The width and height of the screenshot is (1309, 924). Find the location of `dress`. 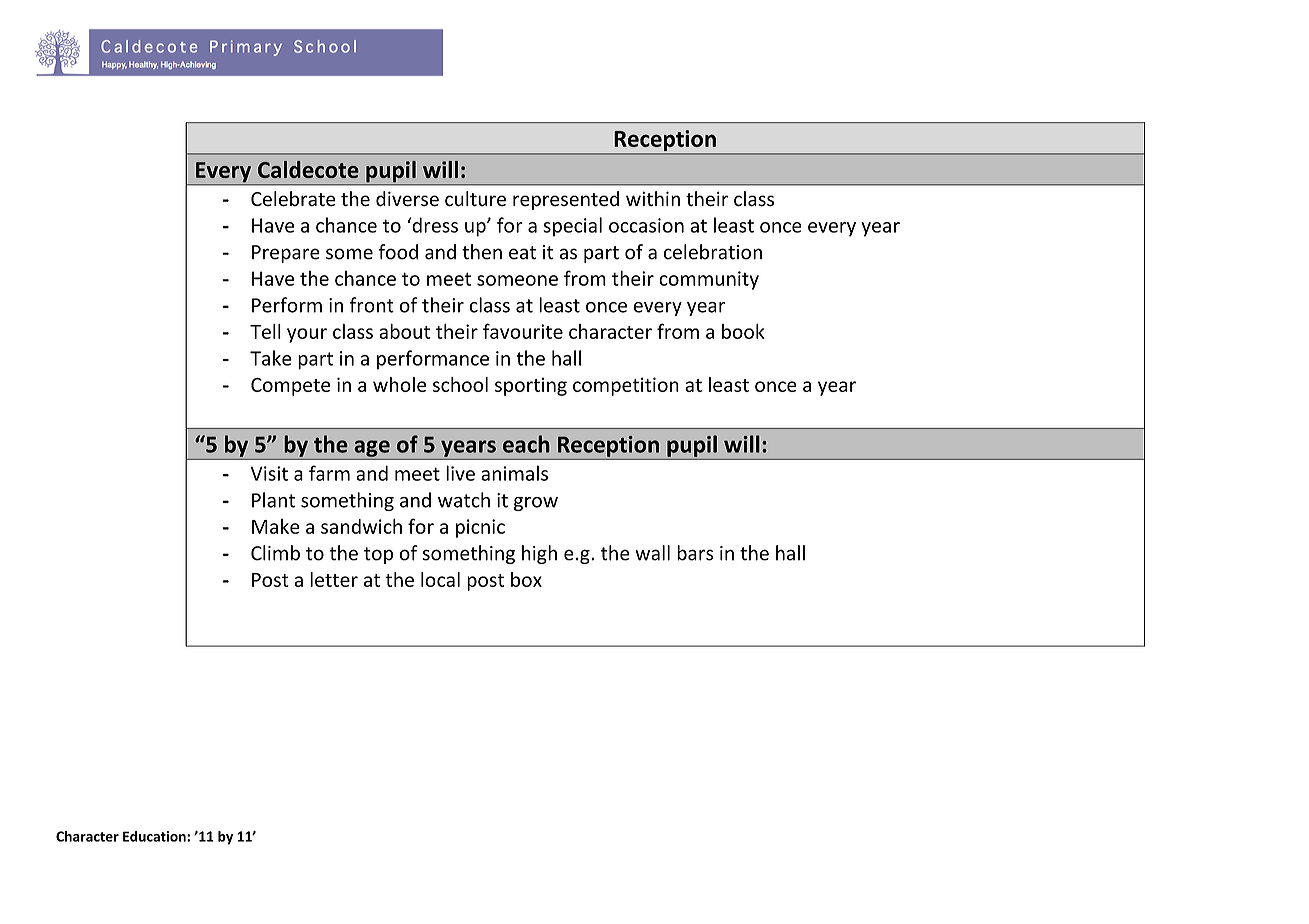

dress is located at coordinates (434, 225).
